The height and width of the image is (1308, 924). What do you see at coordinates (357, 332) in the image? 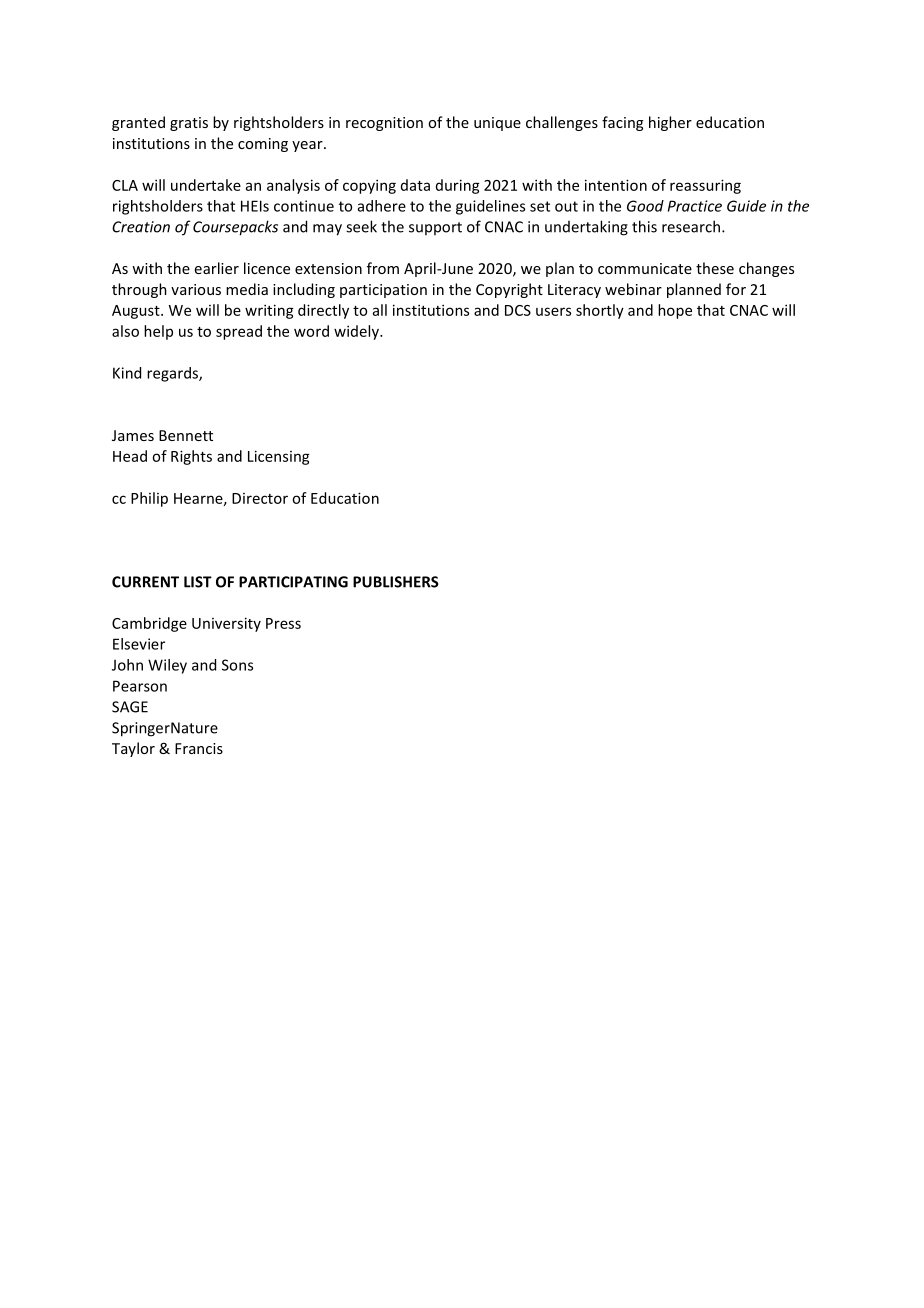
I see `widely` at bounding box center [357, 332].
